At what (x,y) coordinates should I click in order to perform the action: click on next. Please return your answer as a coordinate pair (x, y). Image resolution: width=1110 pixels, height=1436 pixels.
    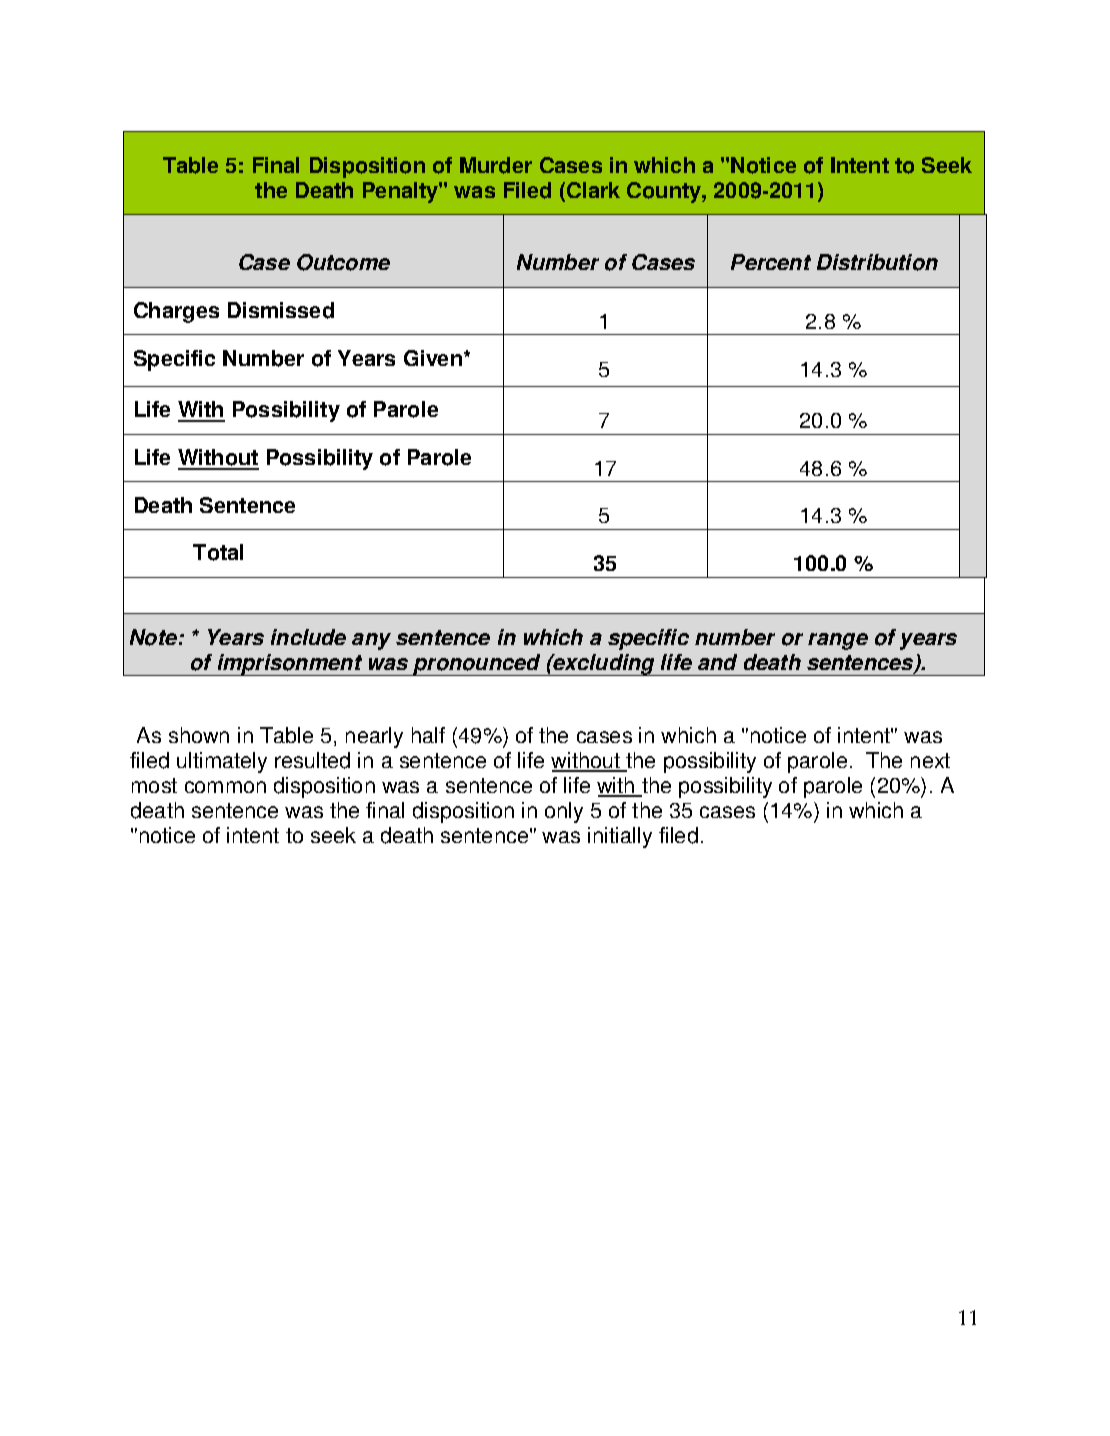
    Looking at the image, I should click on (930, 760).
